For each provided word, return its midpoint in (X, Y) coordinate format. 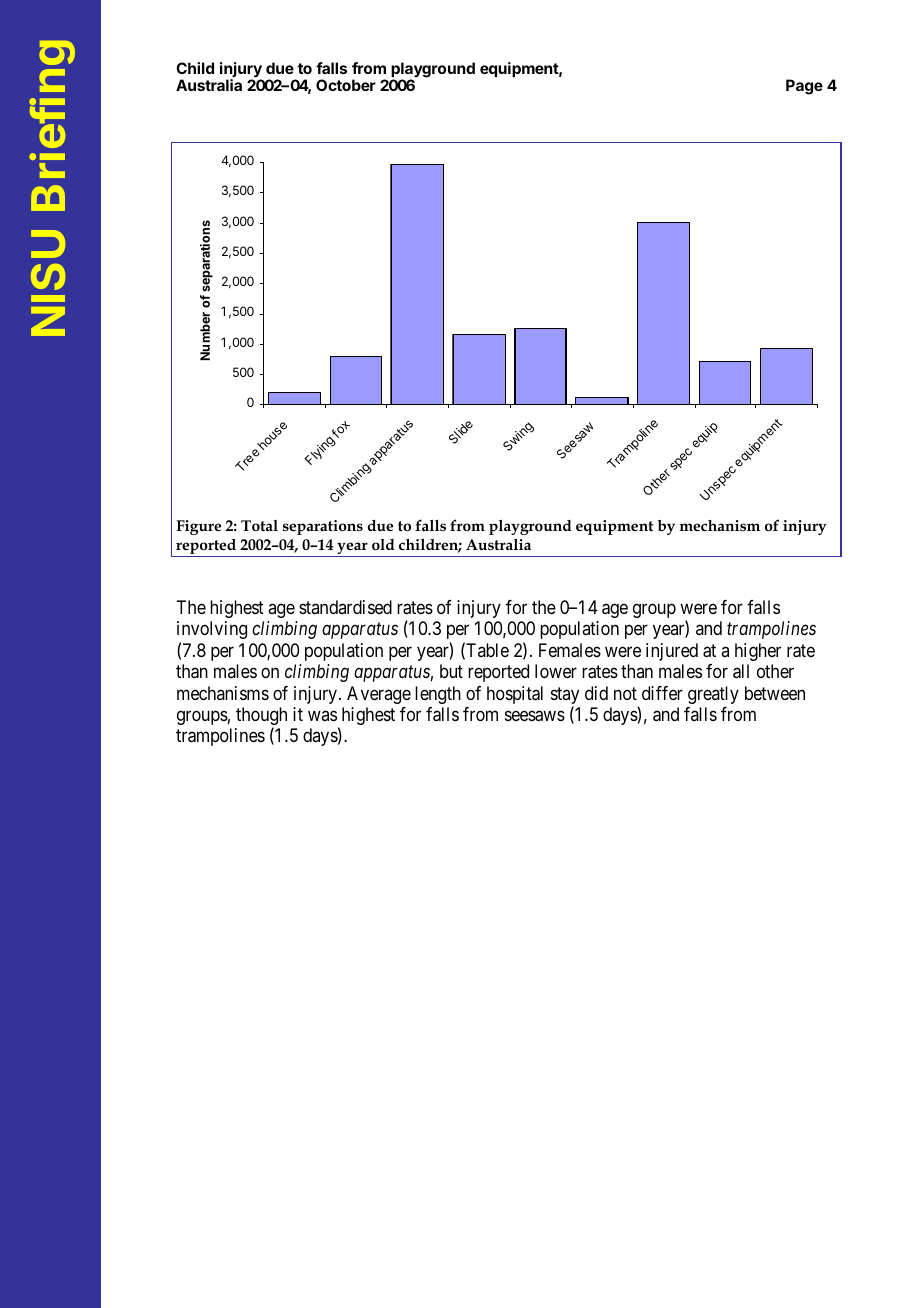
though (261, 717)
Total (259, 526)
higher (758, 652)
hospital (515, 695)
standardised (345, 607)
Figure (198, 527)
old (383, 544)
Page (804, 87)
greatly (713, 695)
